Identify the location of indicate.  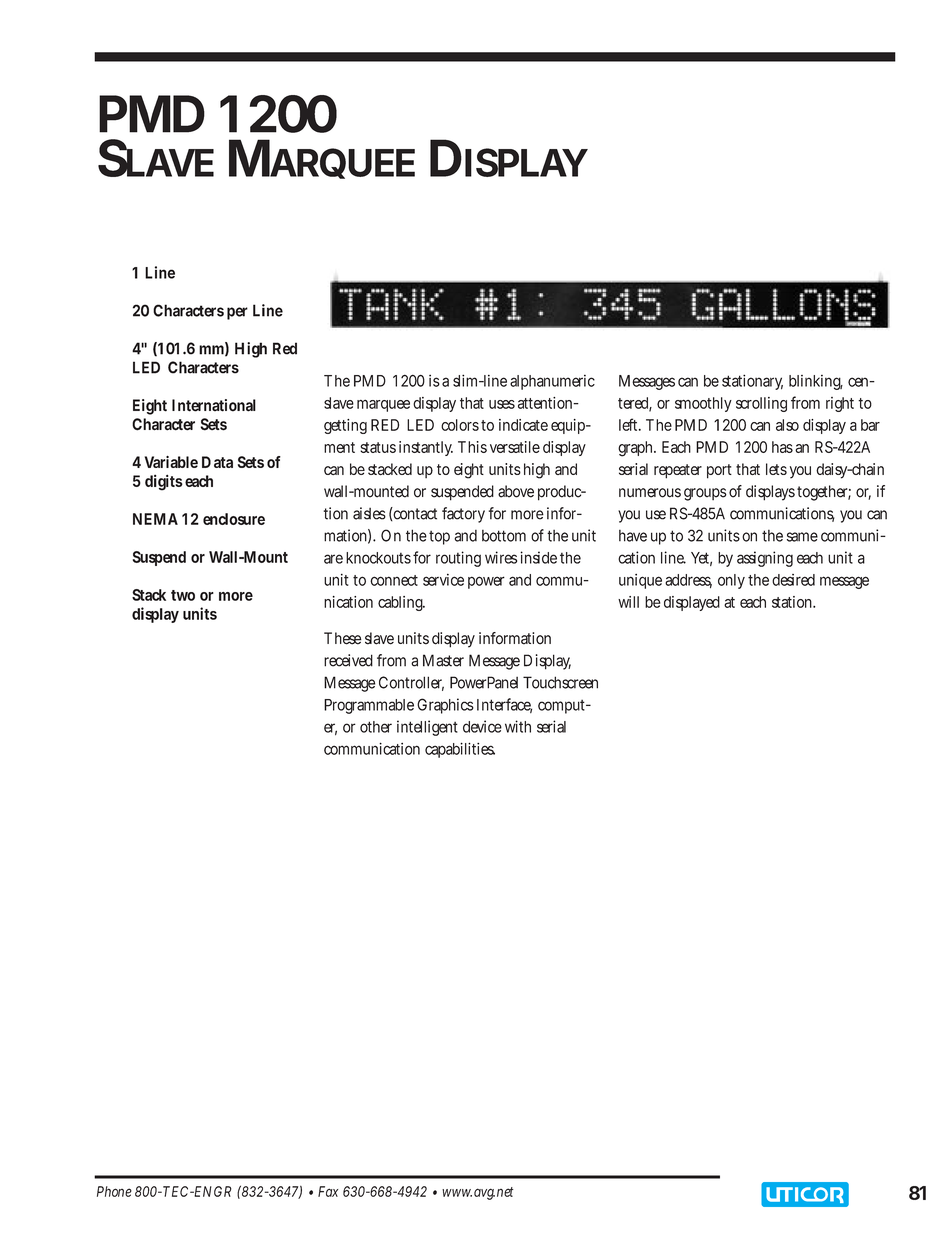
(523, 425).
